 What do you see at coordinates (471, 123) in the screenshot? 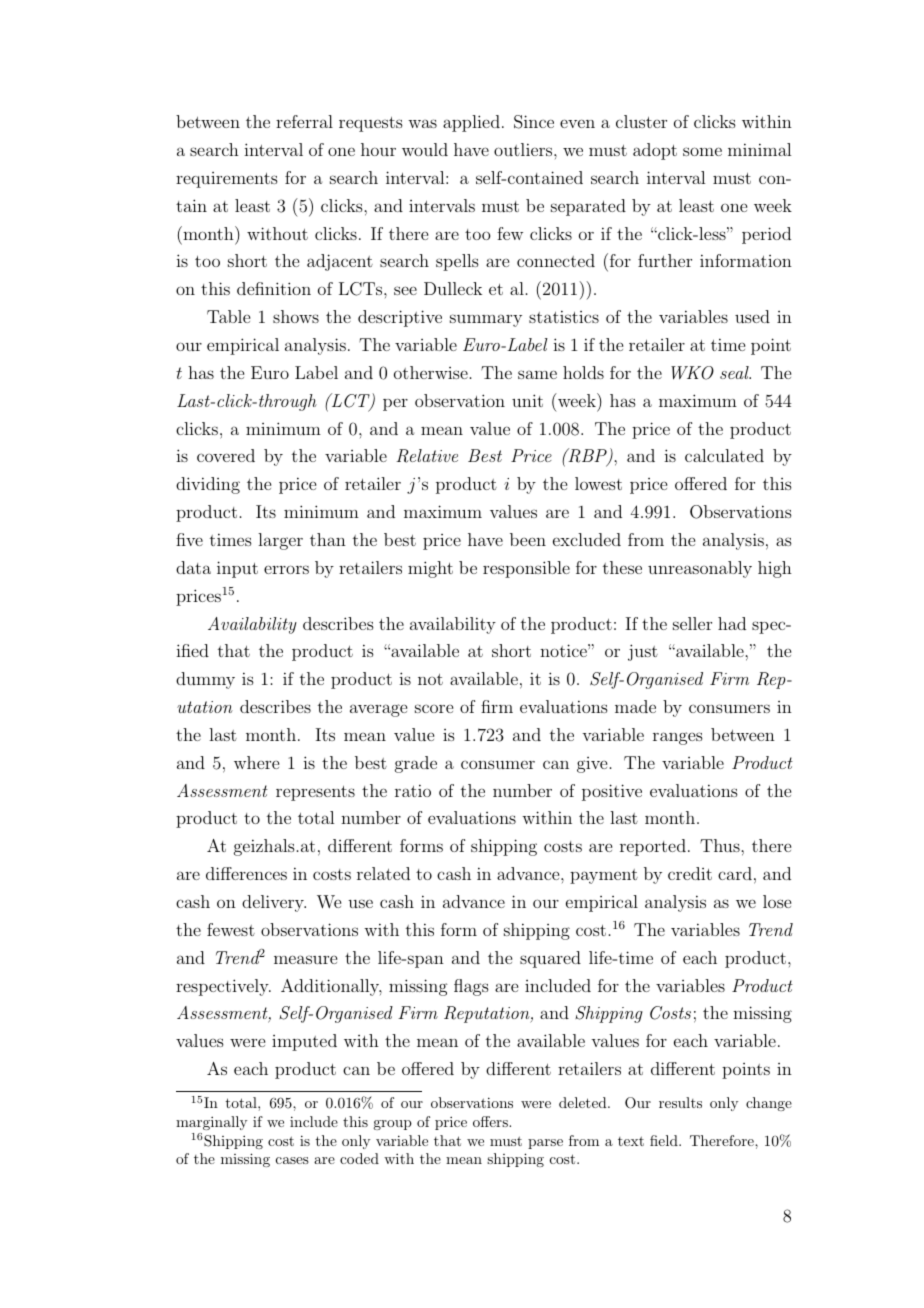
I see `applied` at bounding box center [471, 123].
